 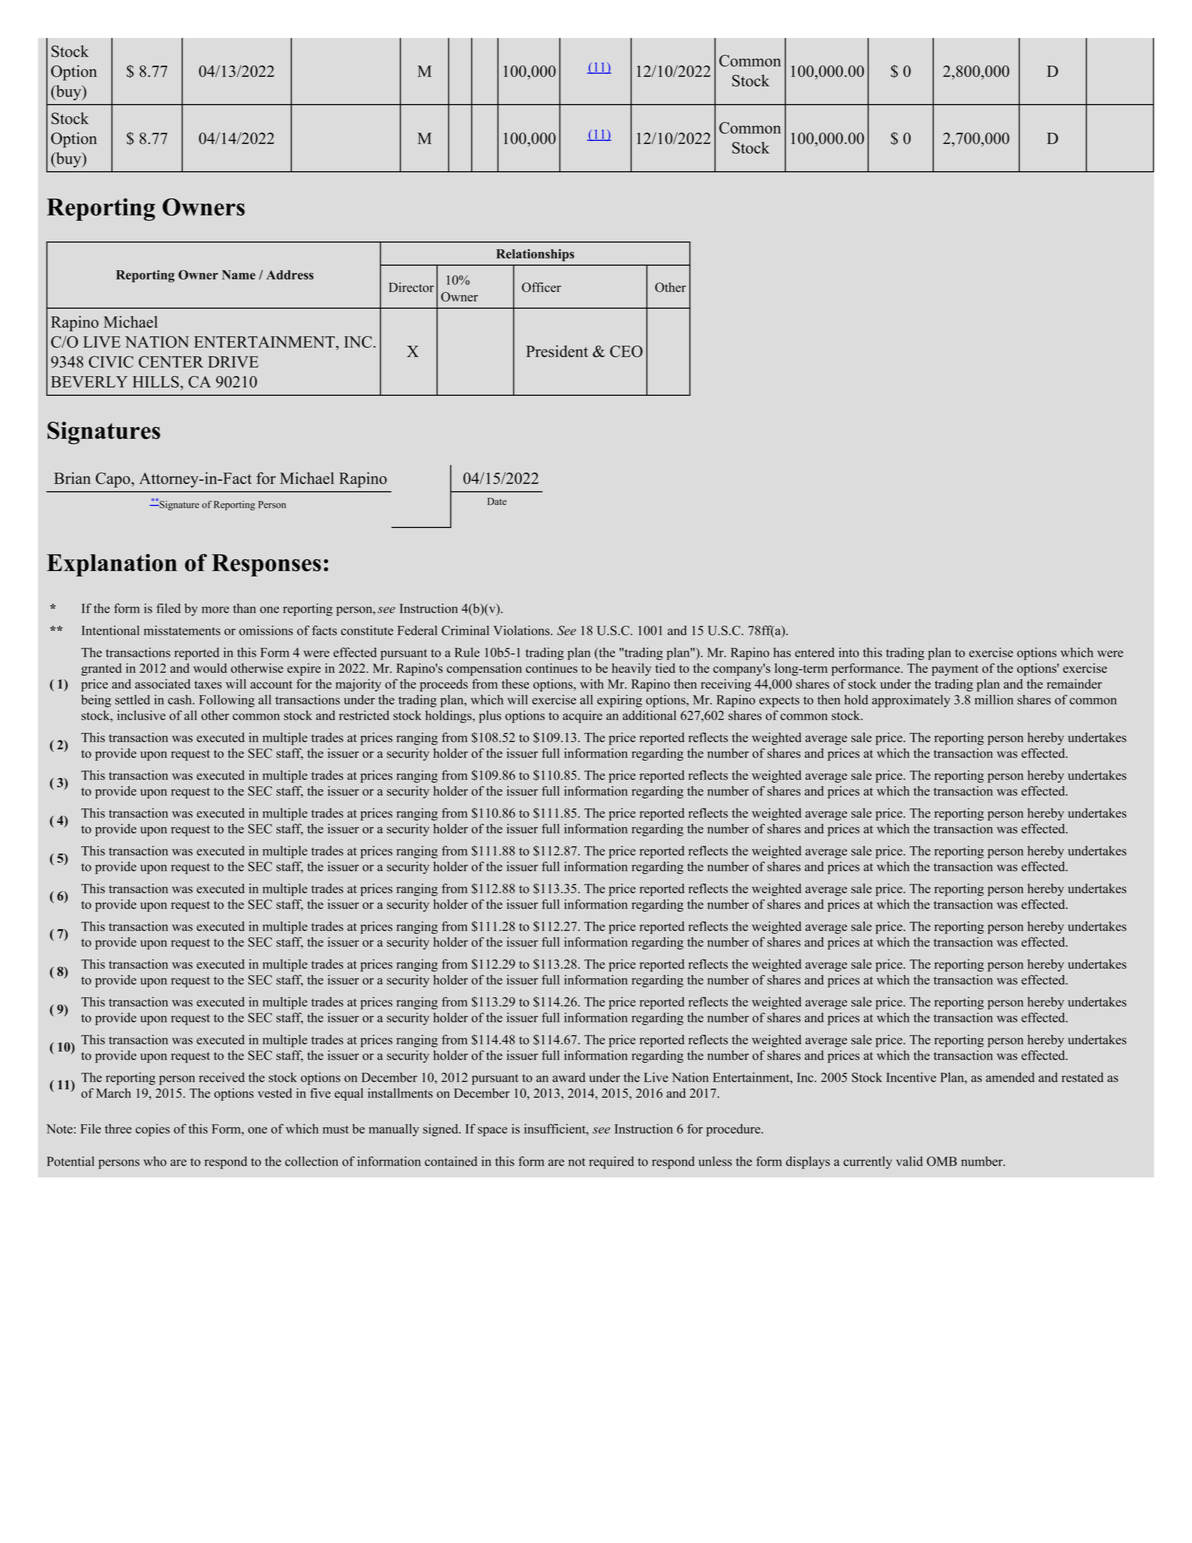 What do you see at coordinates (541, 287) in the screenshot?
I see `Officer` at bounding box center [541, 287].
